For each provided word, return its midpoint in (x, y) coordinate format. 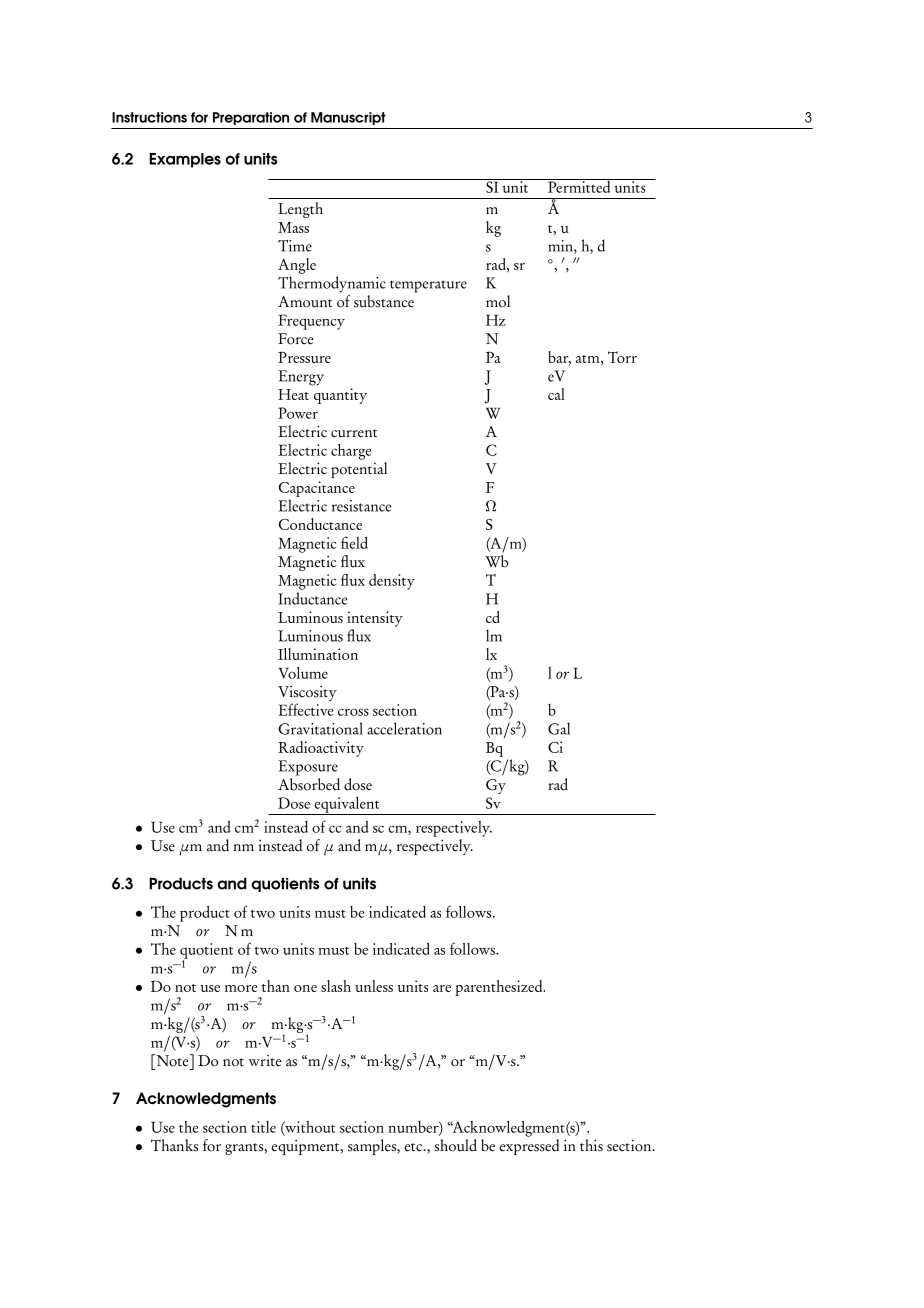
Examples (185, 160)
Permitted (579, 186)
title (263, 1127)
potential (359, 470)
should (455, 1145)
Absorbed (309, 784)
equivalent (347, 806)
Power (298, 413)
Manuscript (348, 118)
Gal (559, 728)
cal (556, 394)
